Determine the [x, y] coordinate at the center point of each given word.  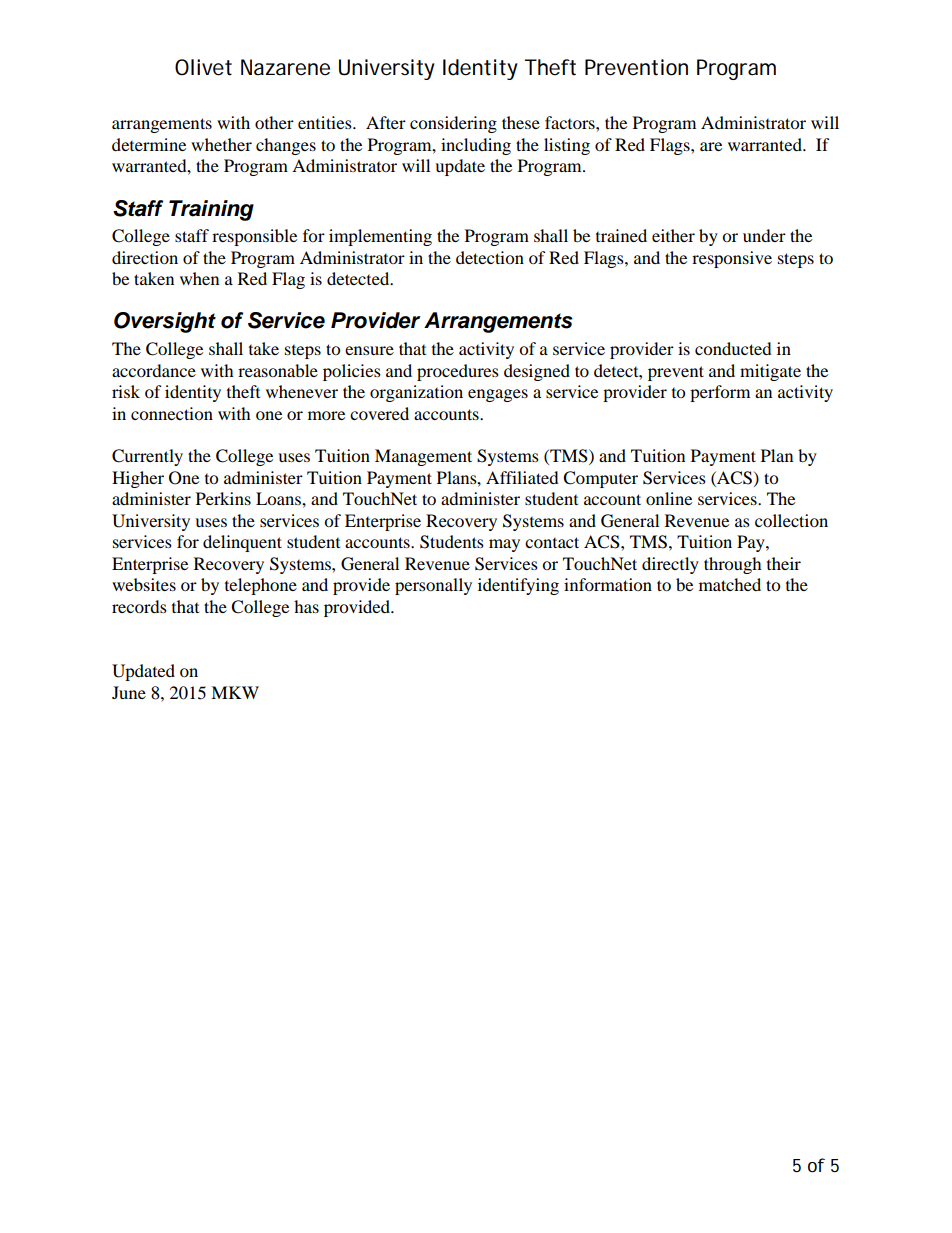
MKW [235, 692]
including [476, 146]
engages [498, 395]
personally [433, 586]
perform [720, 393]
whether [221, 144]
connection [172, 413]
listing [567, 146]
